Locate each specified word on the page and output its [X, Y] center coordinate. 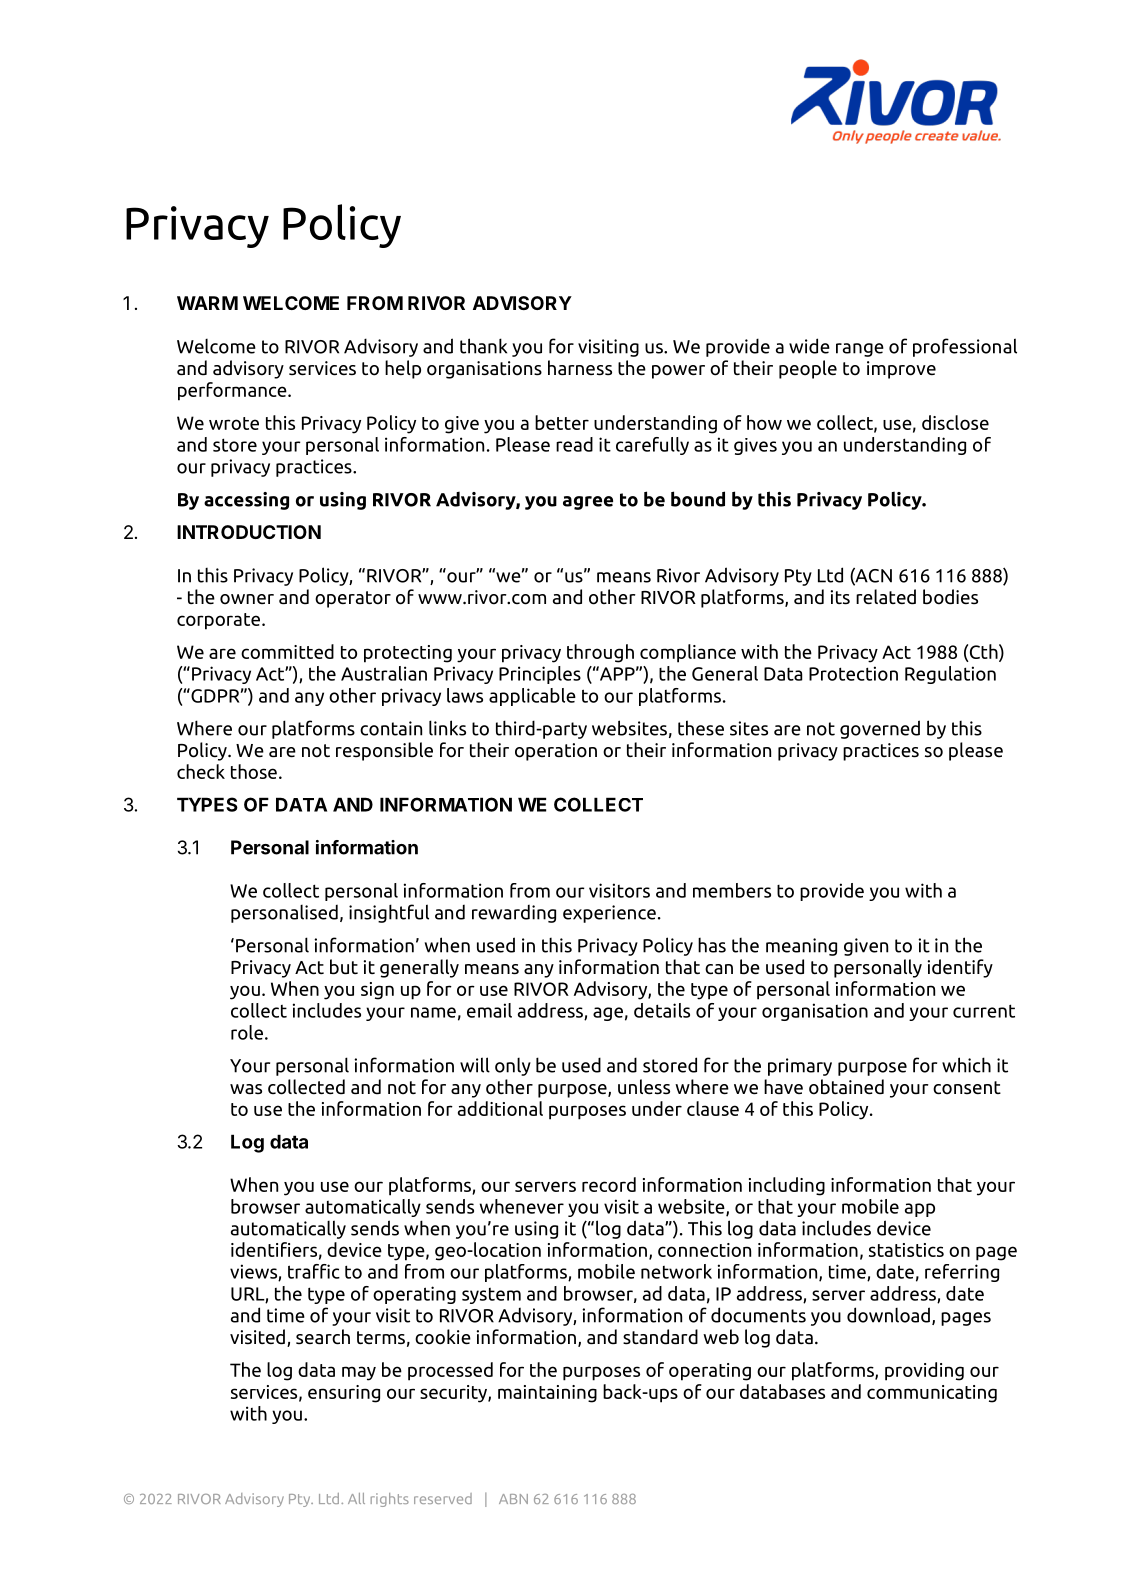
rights [390, 1500]
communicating [932, 1394]
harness [580, 368]
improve [901, 370]
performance [233, 391]
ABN [513, 1499]
